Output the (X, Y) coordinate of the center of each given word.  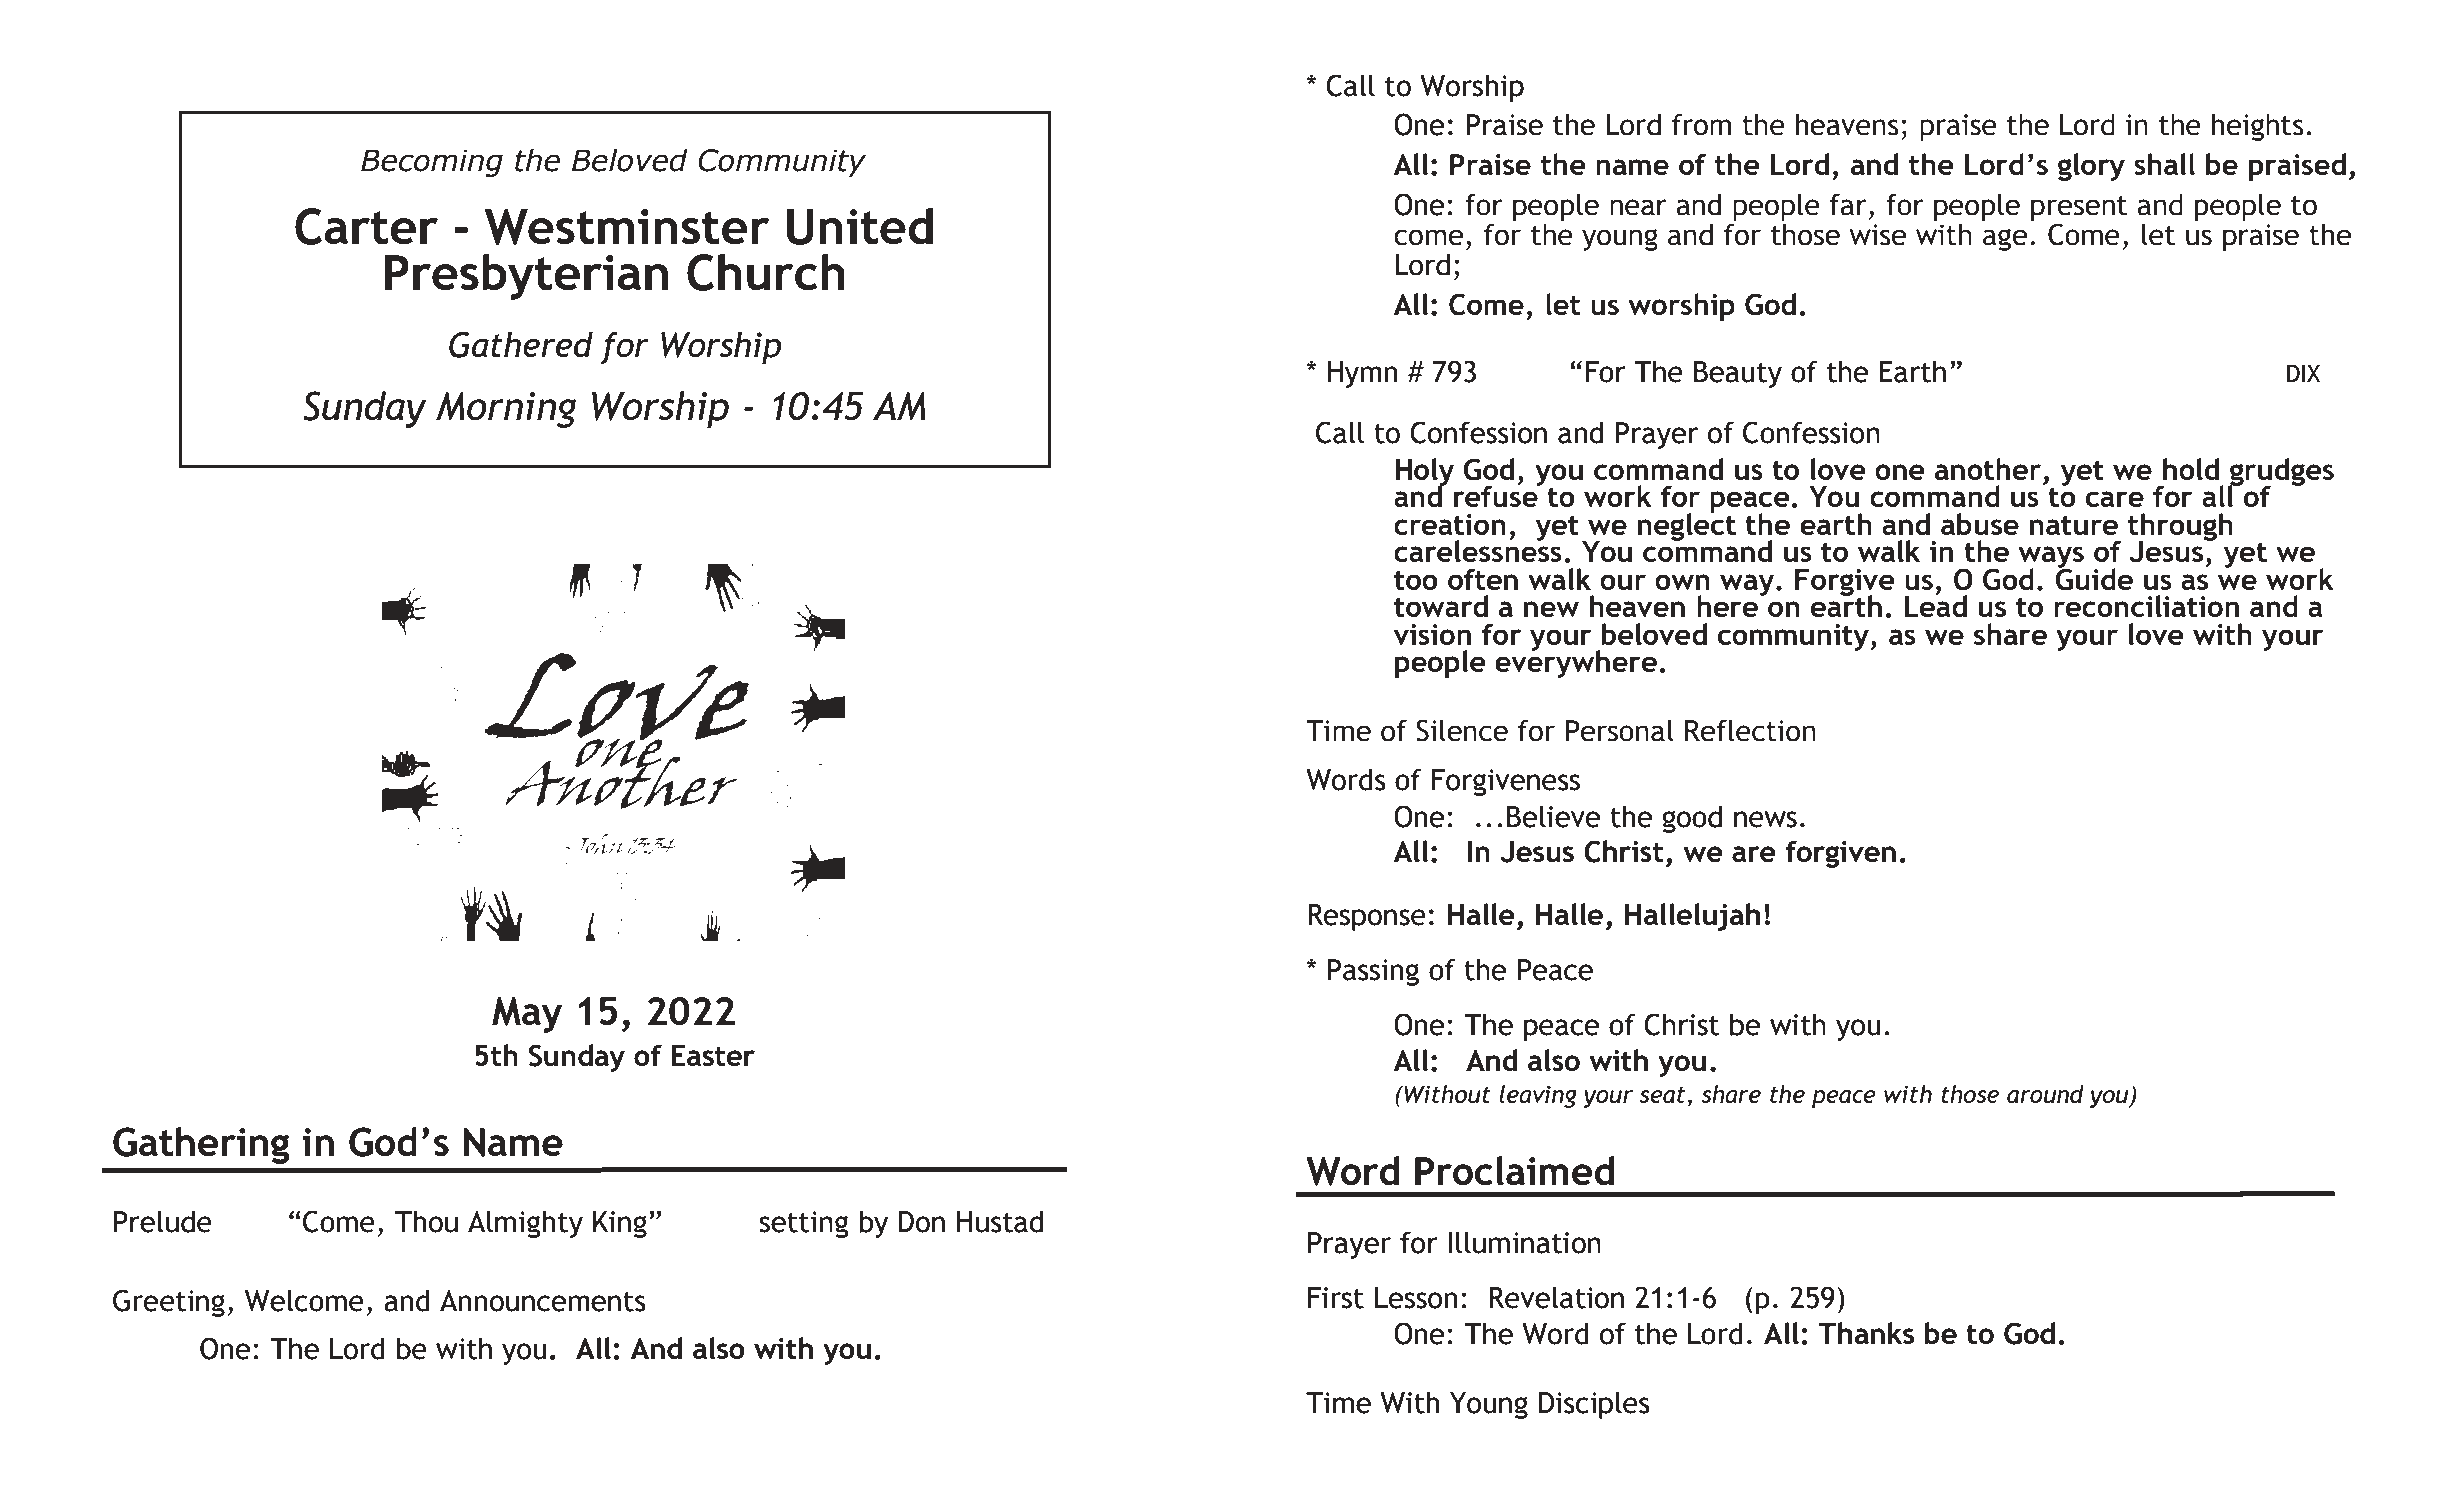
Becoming (432, 163)
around (2045, 1094)
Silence (1462, 730)
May (527, 1015)
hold (2191, 469)
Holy (1424, 473)
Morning (506, 410)
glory (2091, 167)
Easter (713, 1055)
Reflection (1750, 730)
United (860, 226)
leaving (1538, 1096)
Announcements (543, 1301)
